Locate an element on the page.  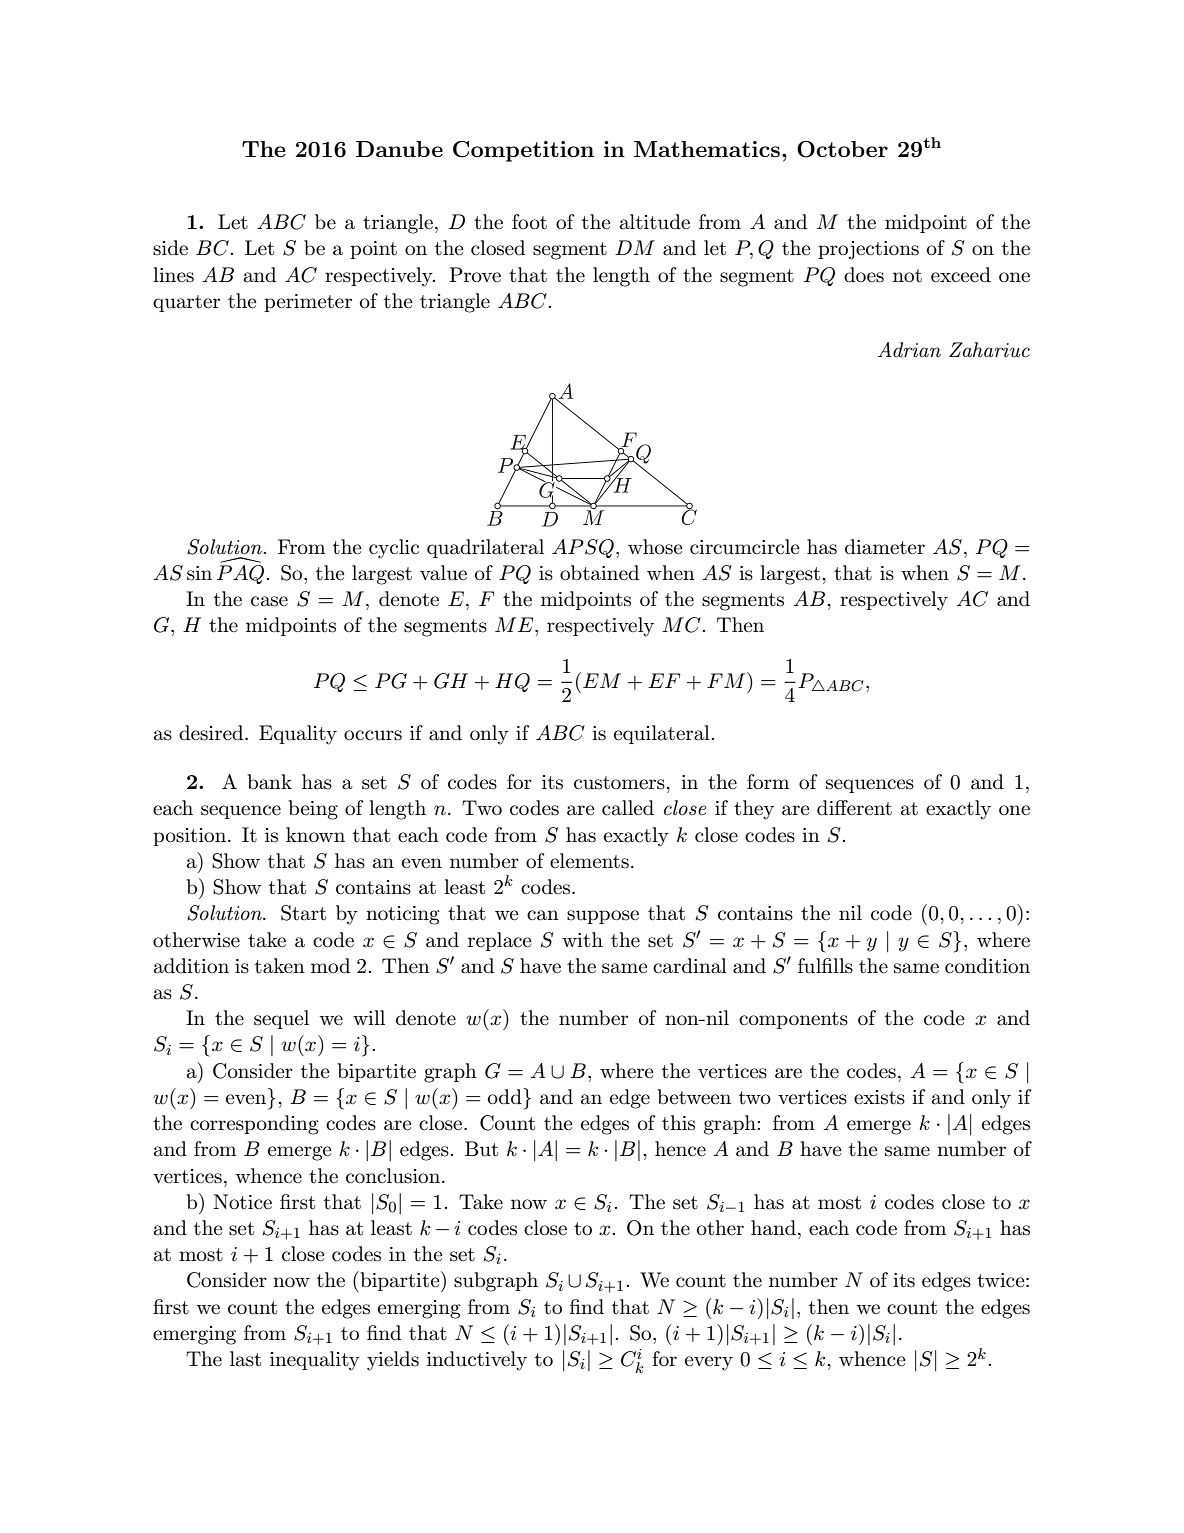
foot is located at coordinates (529, 222).
